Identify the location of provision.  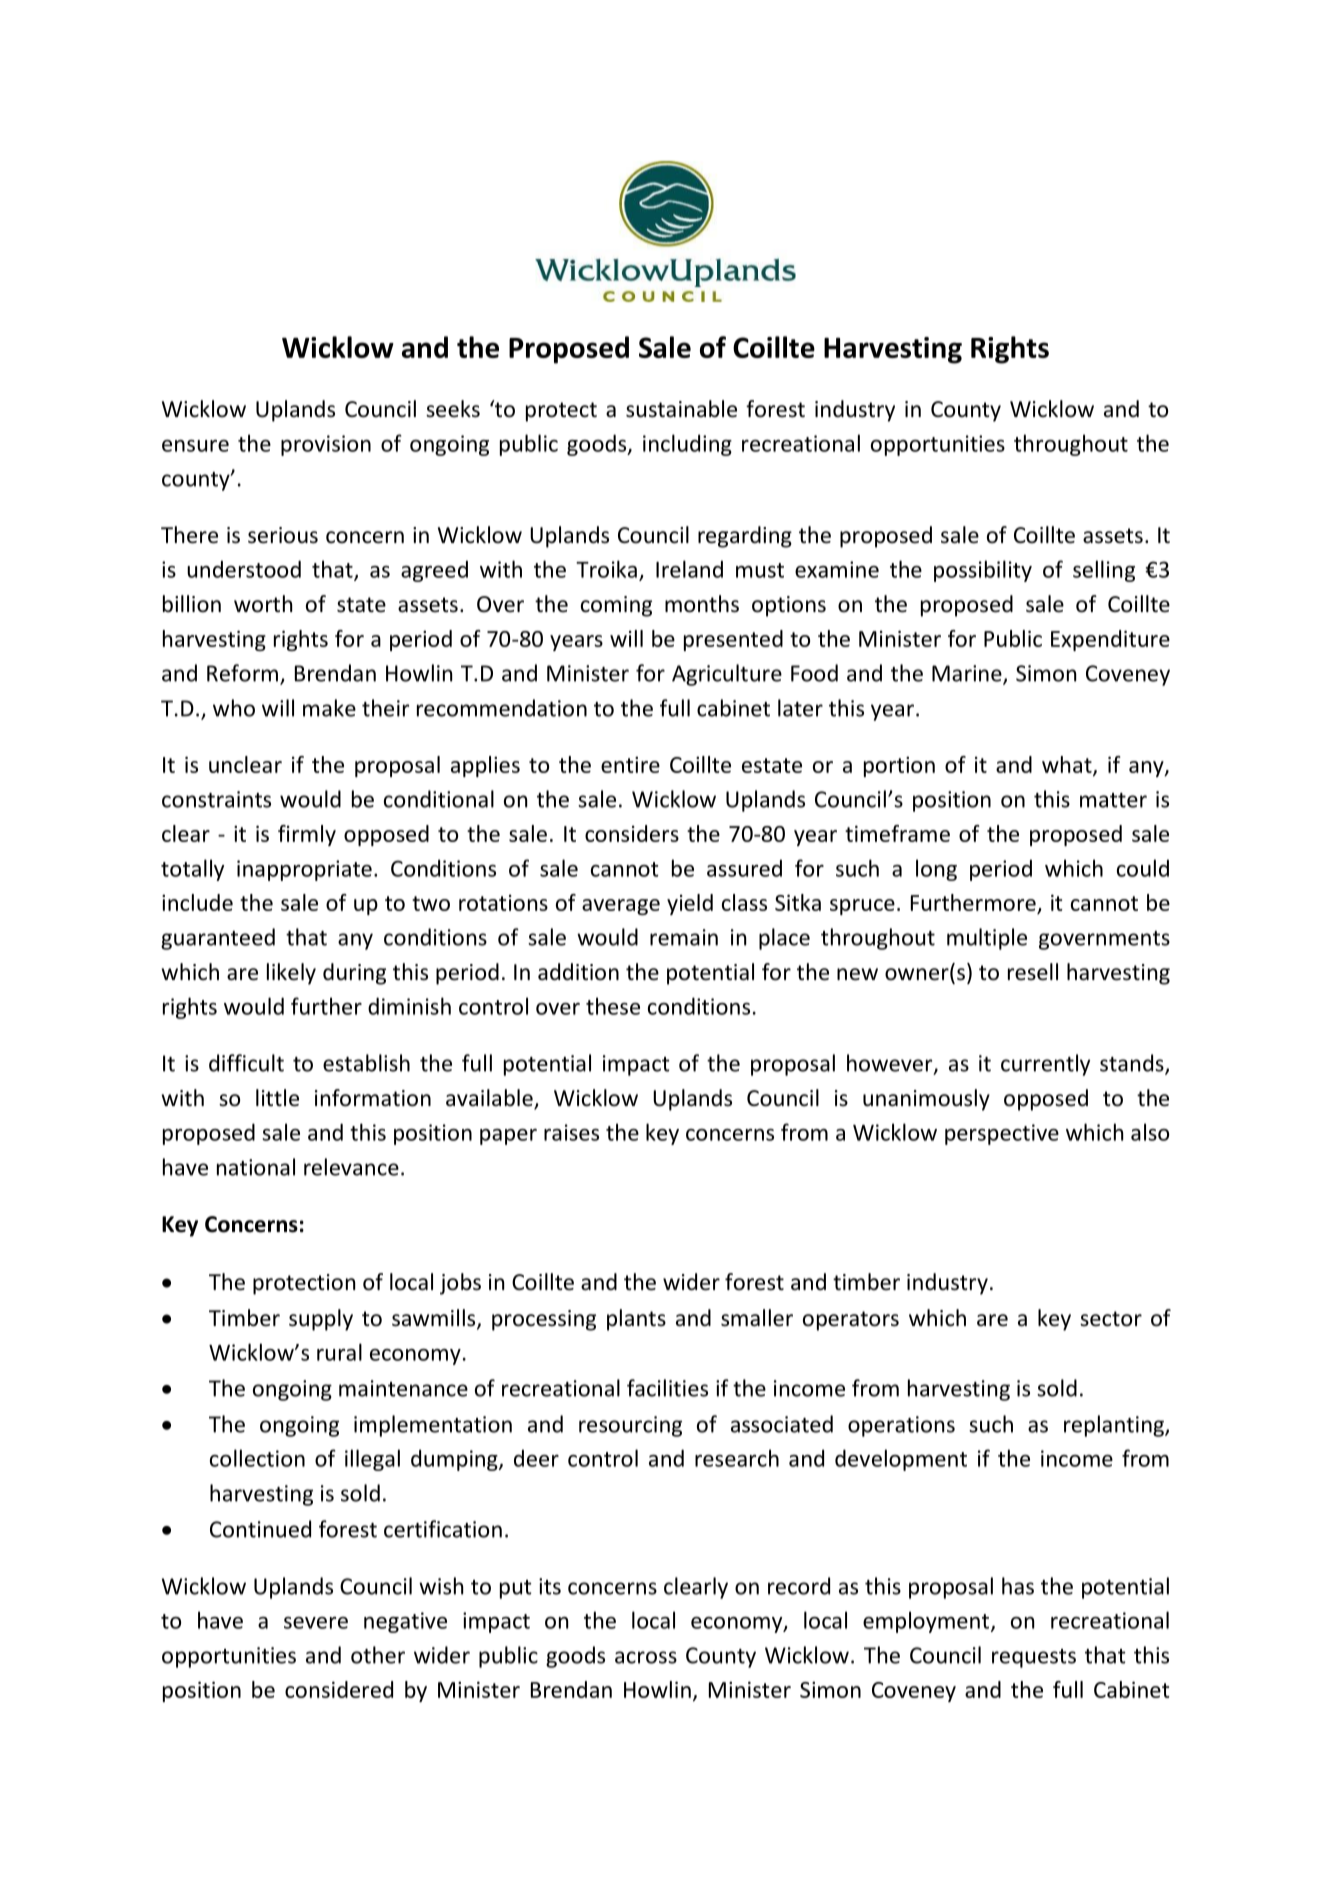
(326, 445).
